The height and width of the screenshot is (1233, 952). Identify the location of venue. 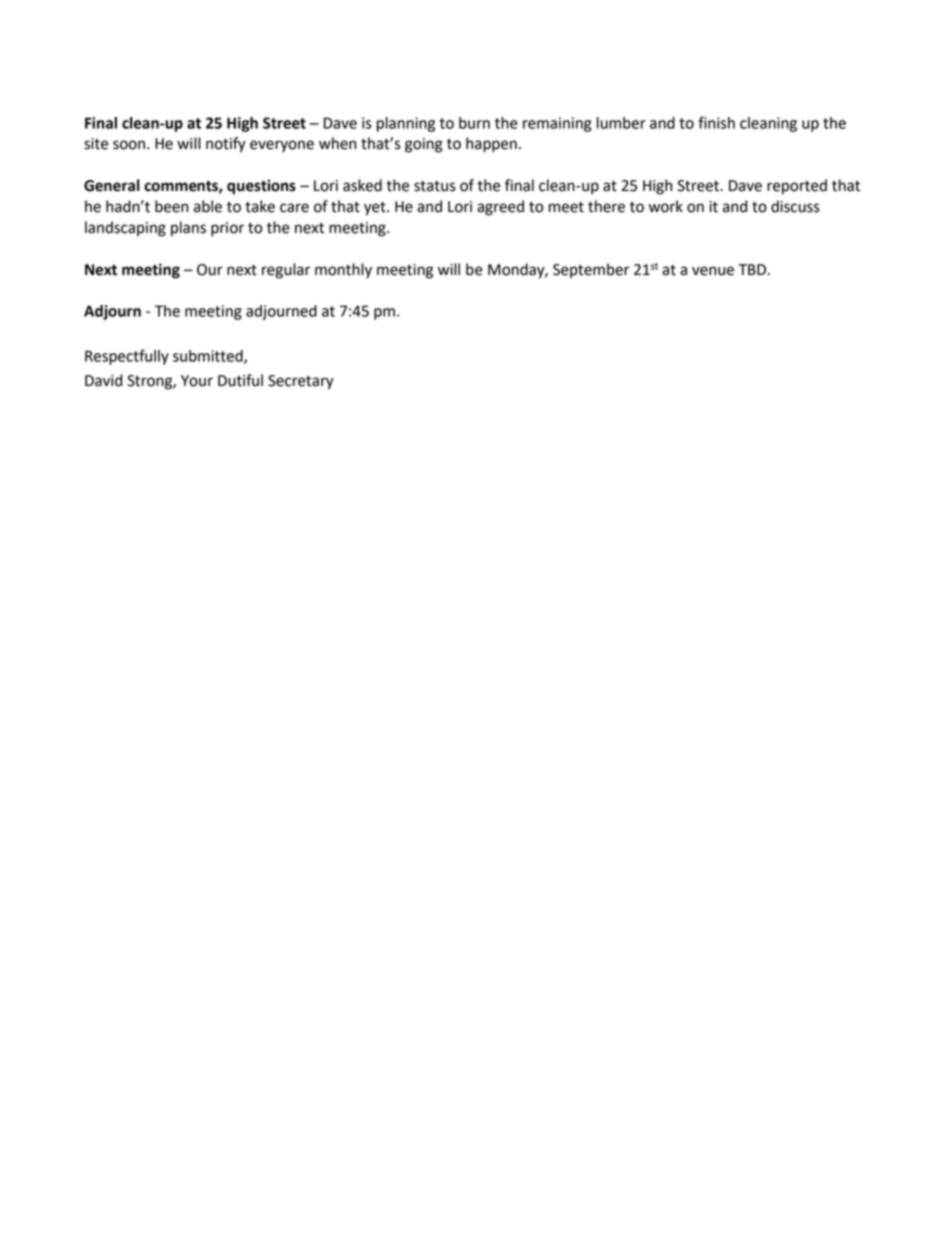
(713, 271).
